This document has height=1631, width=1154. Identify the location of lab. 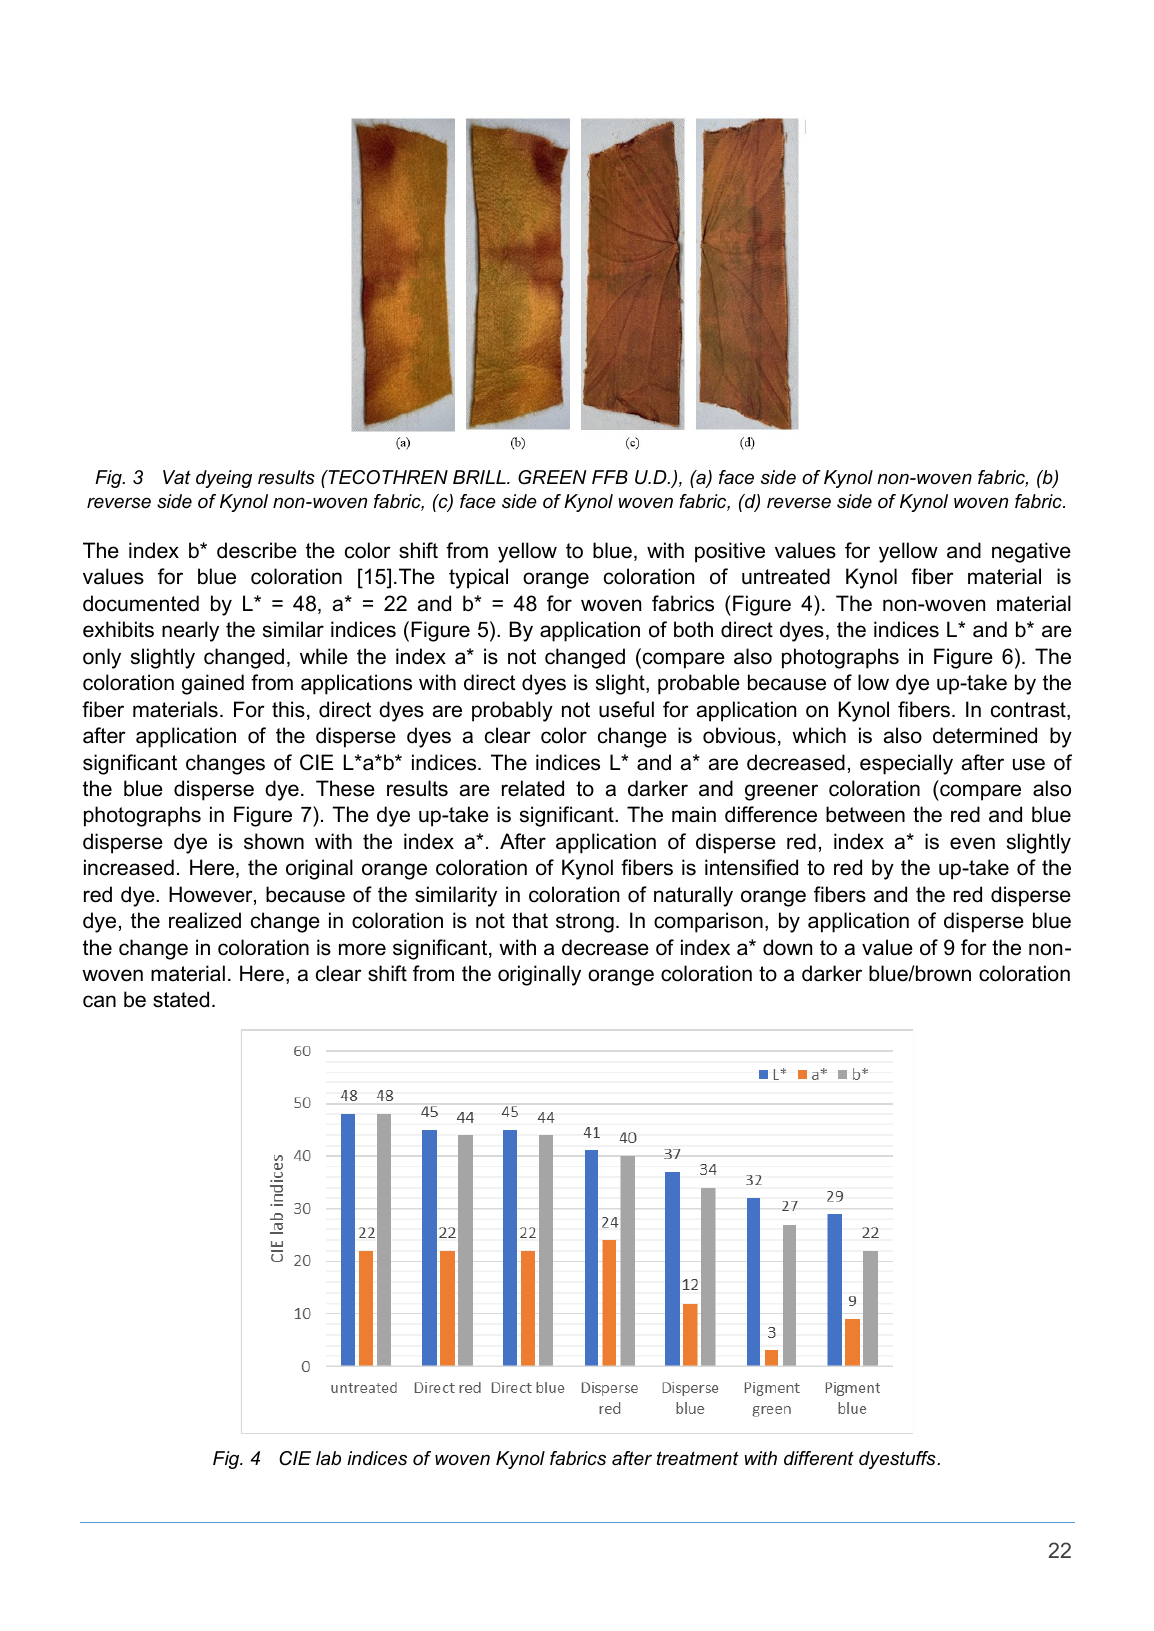
(328, 1458).
